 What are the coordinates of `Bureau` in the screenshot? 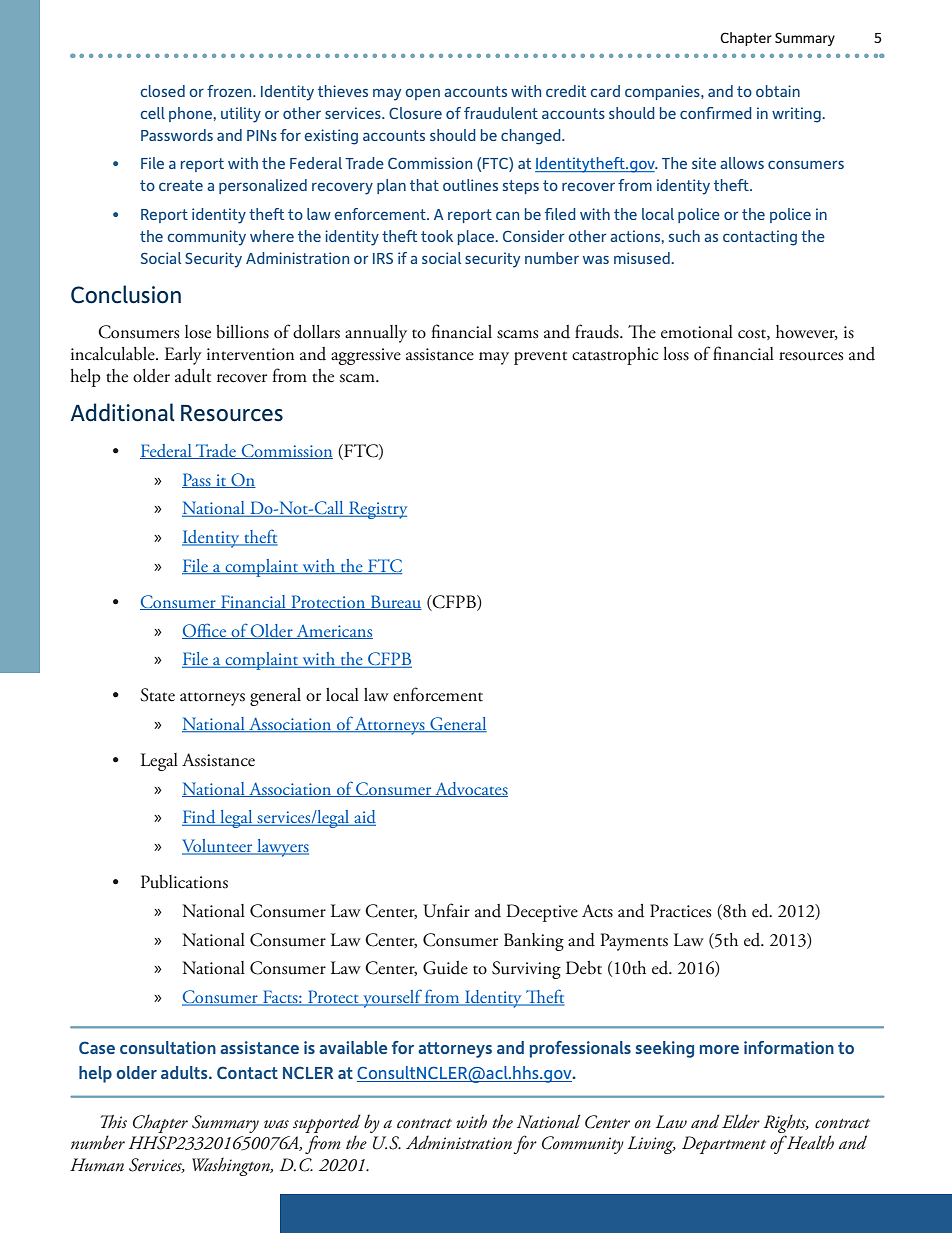 It's located at (395, 602).
